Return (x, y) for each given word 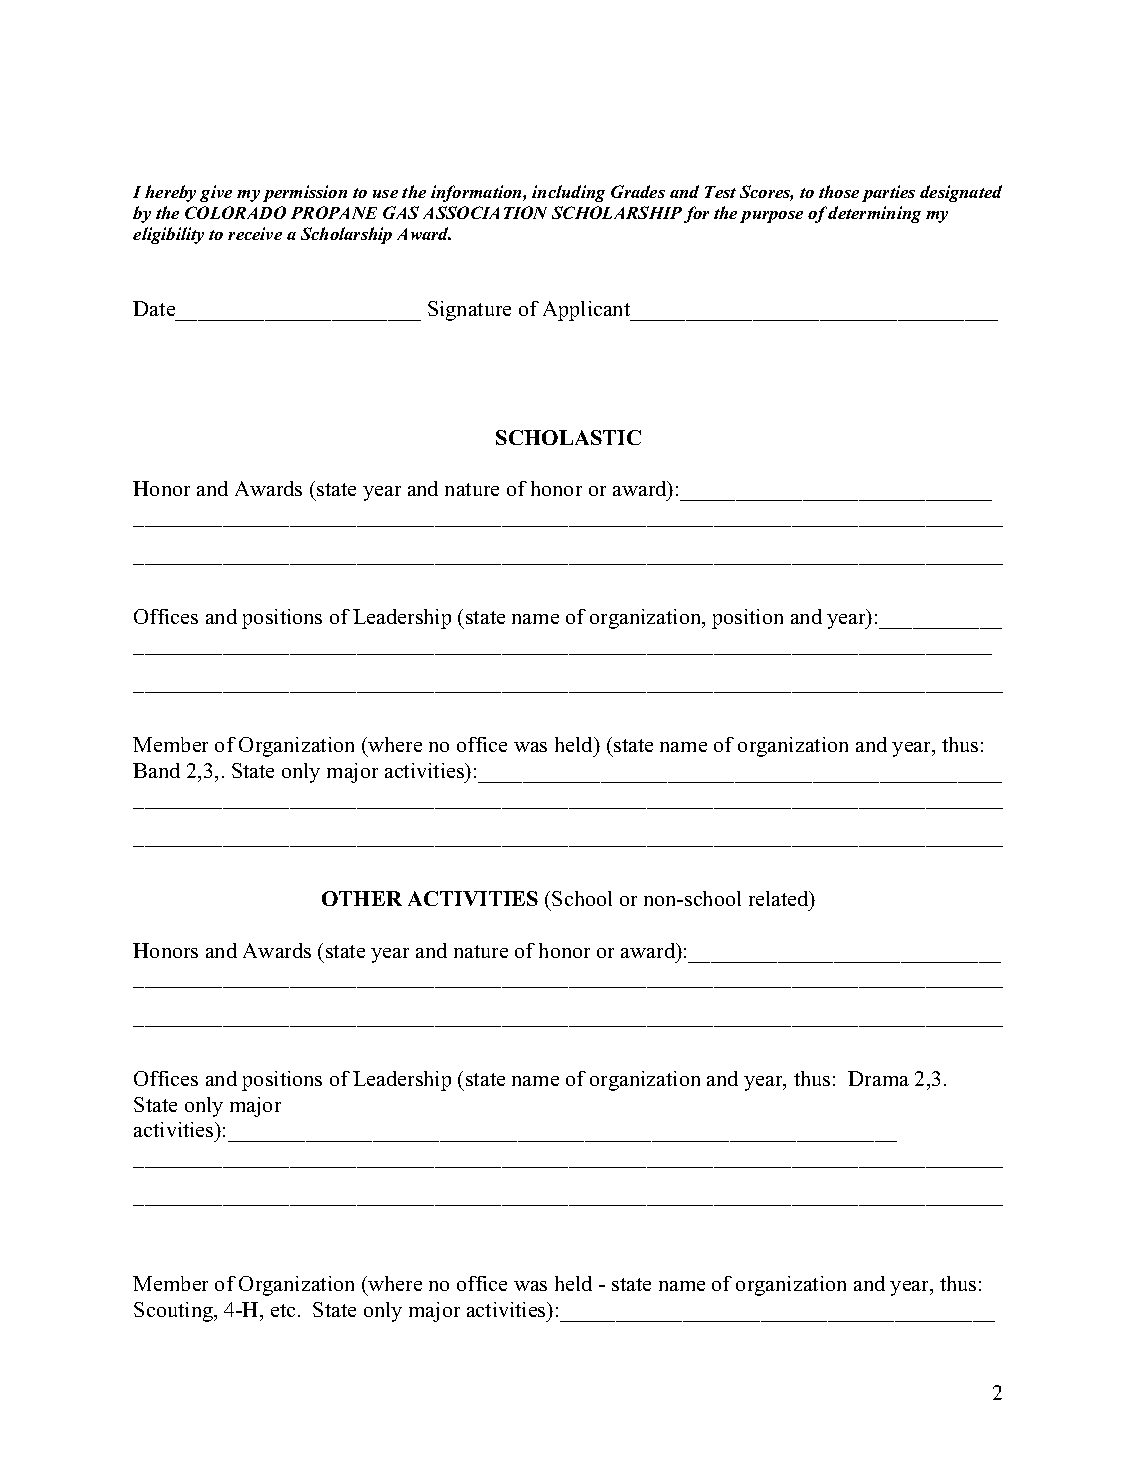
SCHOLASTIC (568, 437)
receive (255, 233)
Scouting (174, 1312)
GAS (401, 212)
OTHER (362, 898)
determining (874, 214)
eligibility (168, 235)
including (568, 193)
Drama (878, 1078)
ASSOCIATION (485, 212)
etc (283, 1310)
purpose (771, 217)
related (780, 900)
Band (156, 770)
